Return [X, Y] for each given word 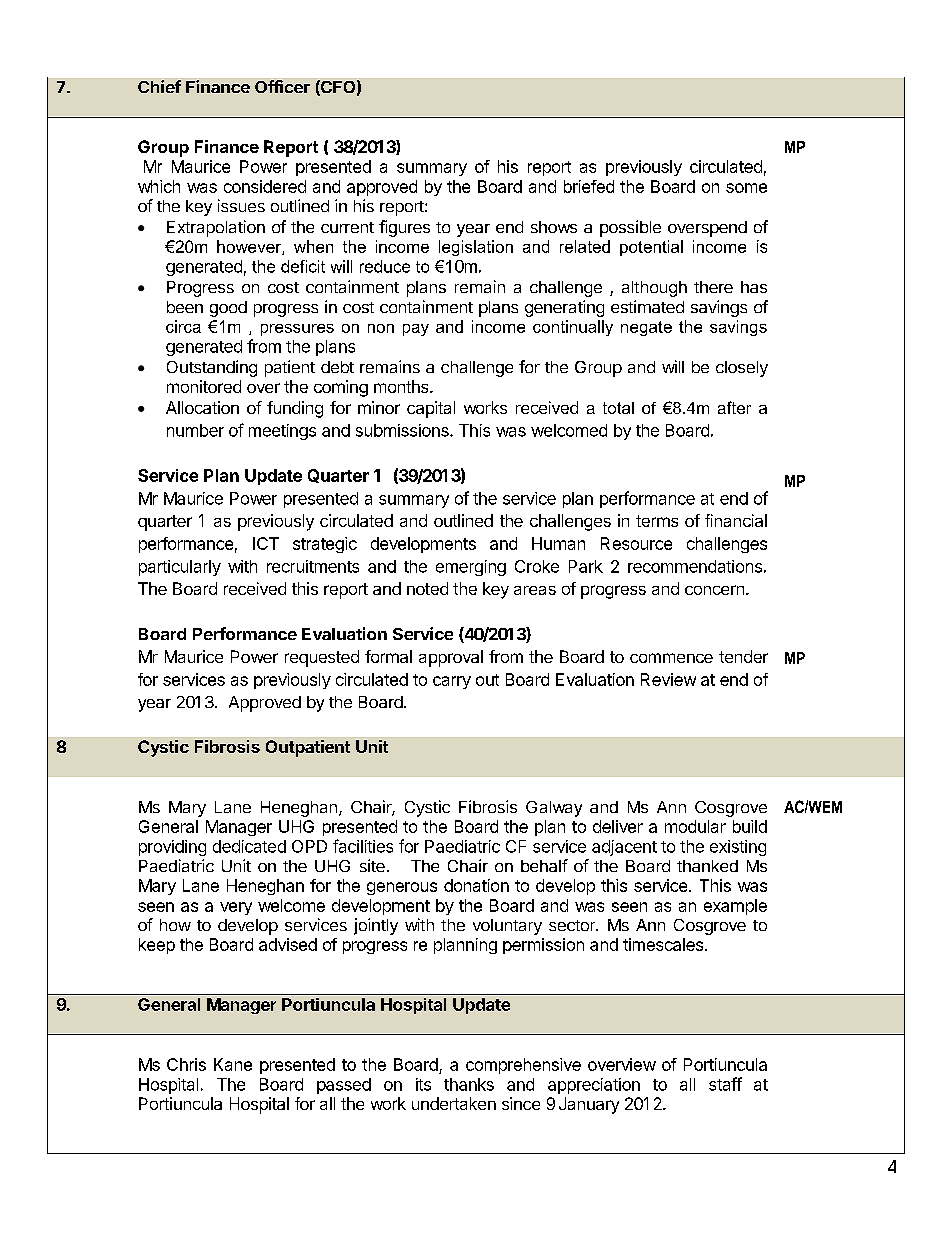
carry [452, 682]
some [746, 188]
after [734, 407]
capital [431, 409]
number [195, 430]
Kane [233, 1064]
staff [725, 1084]
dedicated [249, 846]
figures [404, 228]
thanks [469, 1084]
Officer [282, 86]
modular [695, 826]
